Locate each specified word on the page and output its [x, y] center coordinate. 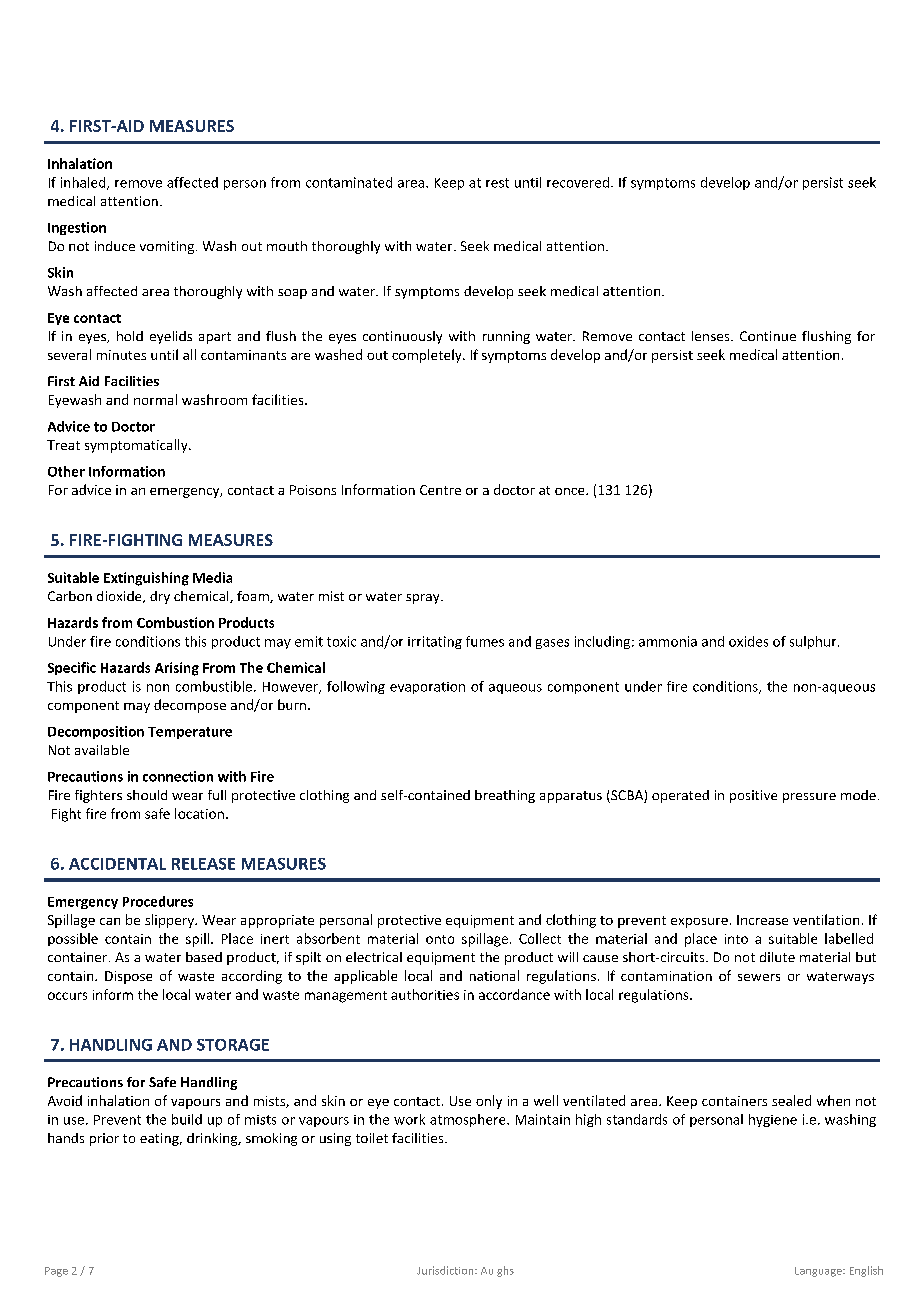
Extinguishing [146, 579]
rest [497, 183]
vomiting [168, 247]
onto [440, 939]
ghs [505, 1271]
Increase [762, 920]
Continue [768, 336]
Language [819, 1272]
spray [424, 599]
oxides [748, 641]
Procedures [158, 901]
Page [56, 1272]
